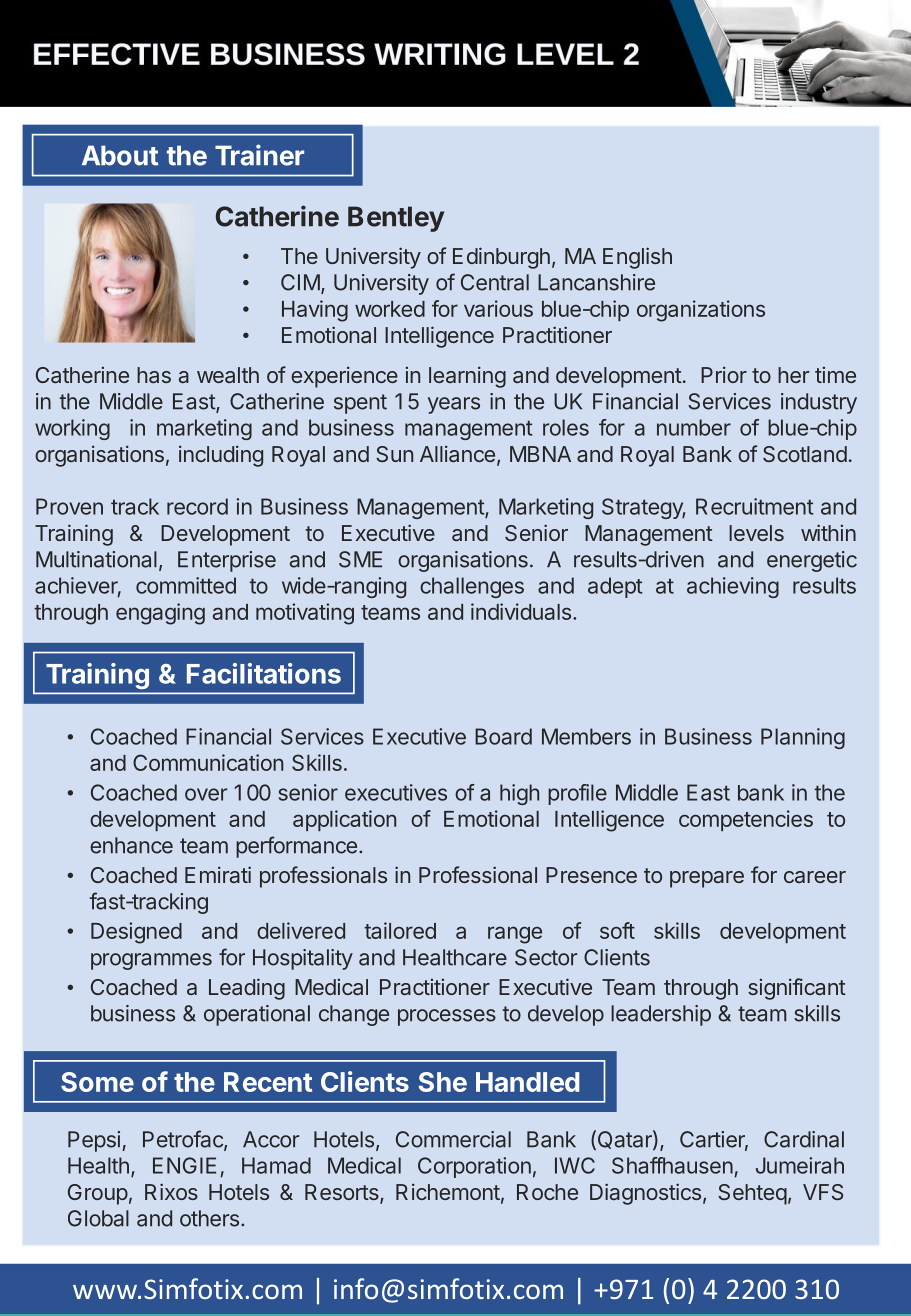  Describe the element at coordinates (396, 219) in the document. I see `Bentley` at that location.
